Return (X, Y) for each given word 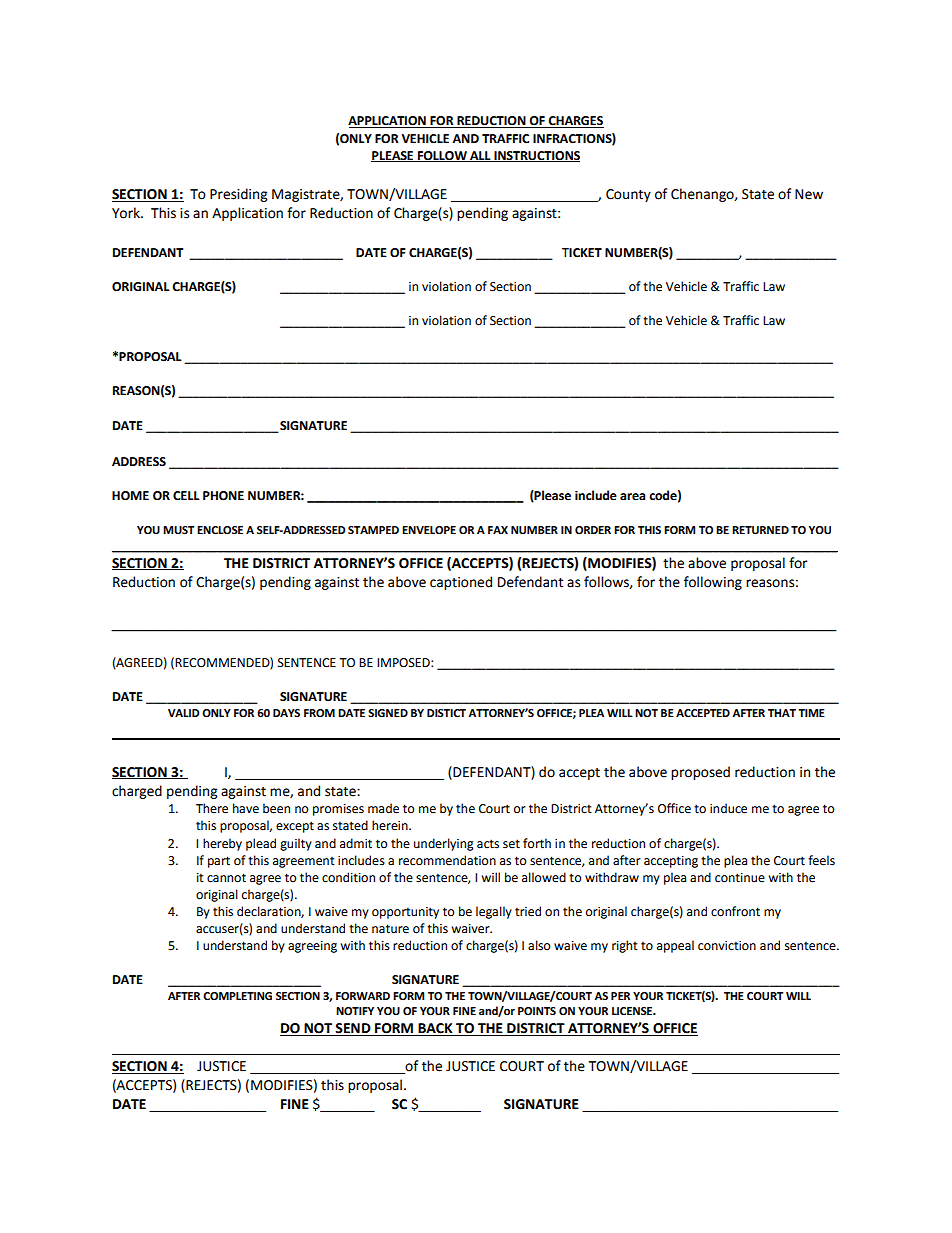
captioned (461, 583)
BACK (435, 1029)
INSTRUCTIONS (536, 156)
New (809, 194)
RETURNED (760, 530)
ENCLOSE (220, 530)
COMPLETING (237, 996)
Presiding (238, 195)
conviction (727, 946)
